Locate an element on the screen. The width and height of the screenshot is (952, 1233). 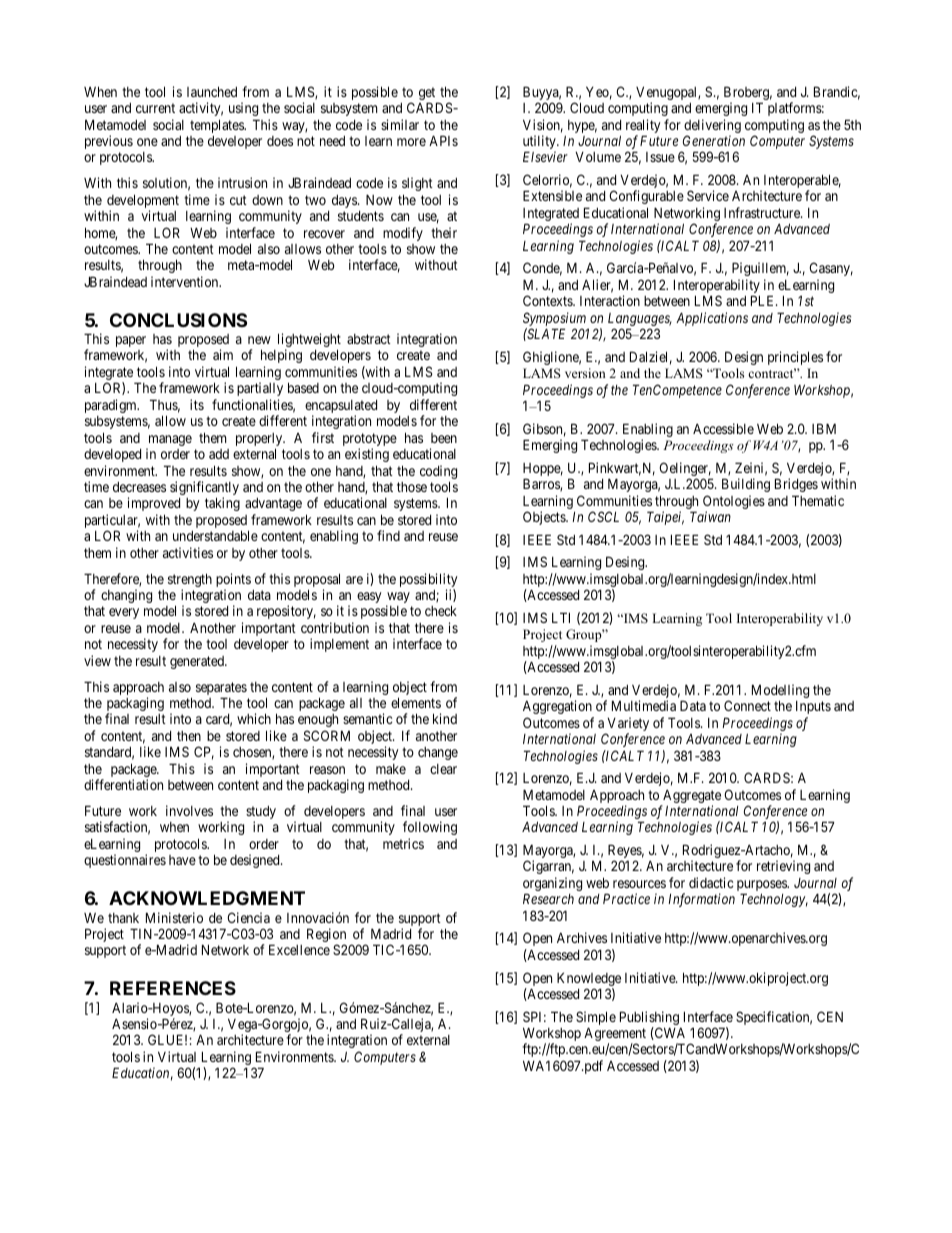
Contexts is located at coordinates (548, 300).
